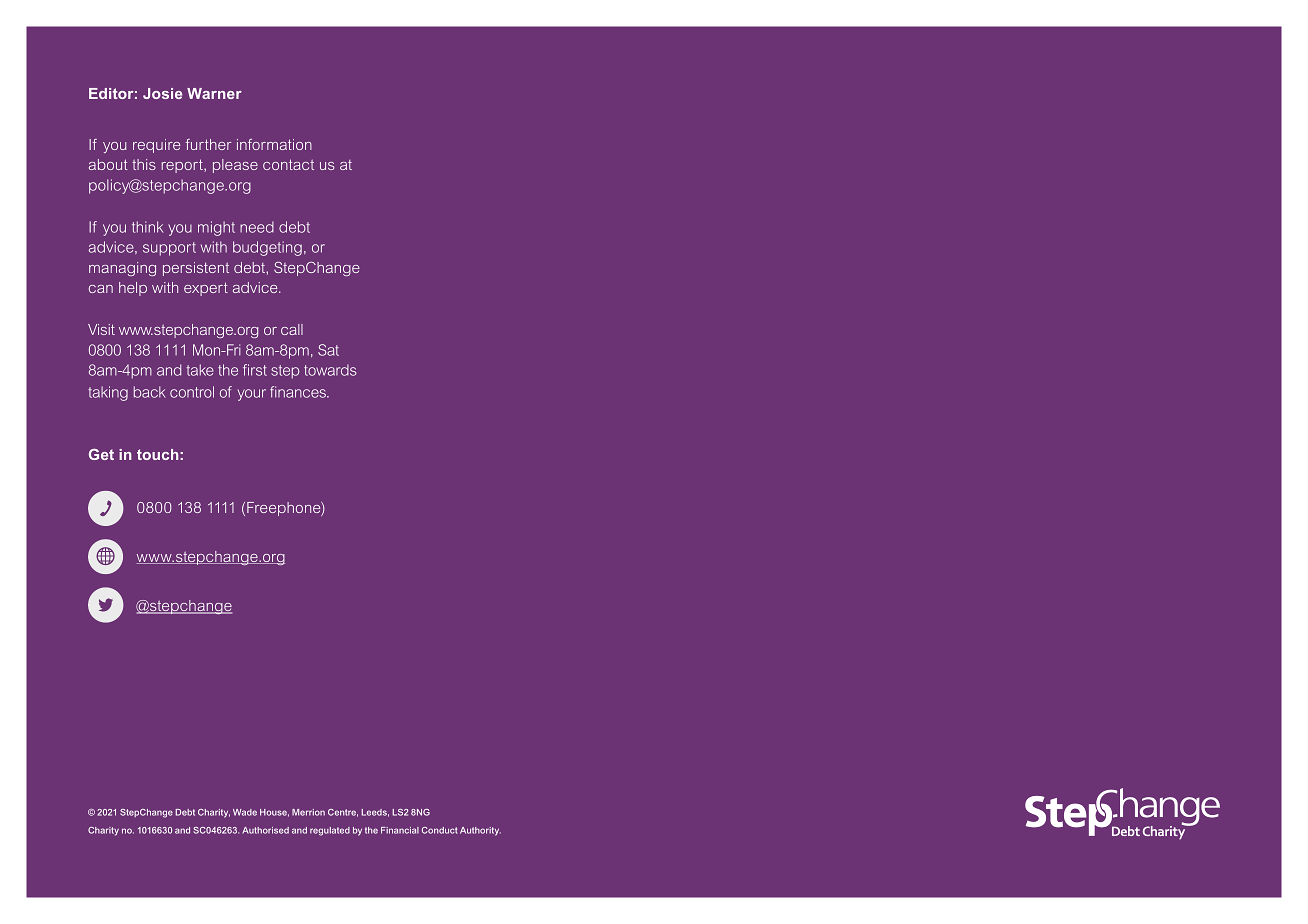 The width and height of the page is (1308, 924). What do you see at coordinates (108, 393) in the page?
I see `taking` at bounding box center [108, 393].
